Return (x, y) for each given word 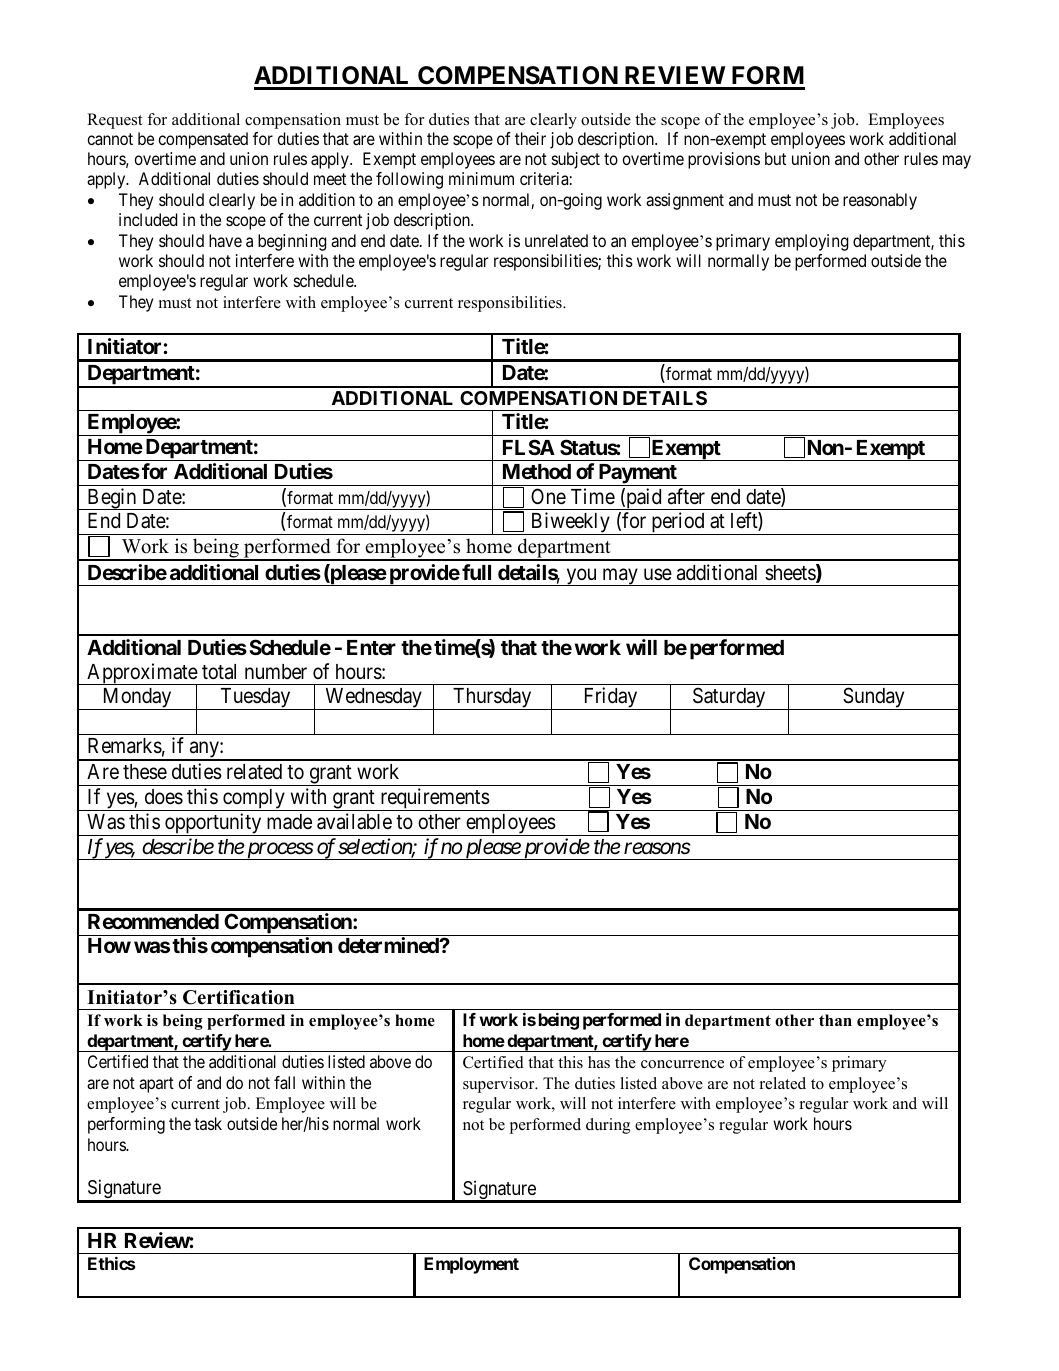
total (219, 672)
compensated (203, 140)
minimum (481, 178)
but (775, 158)
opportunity (213, 824)
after (686, 496)
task (208, 1123)
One (548, 496)
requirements (434, 799)
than (835, 1020)
